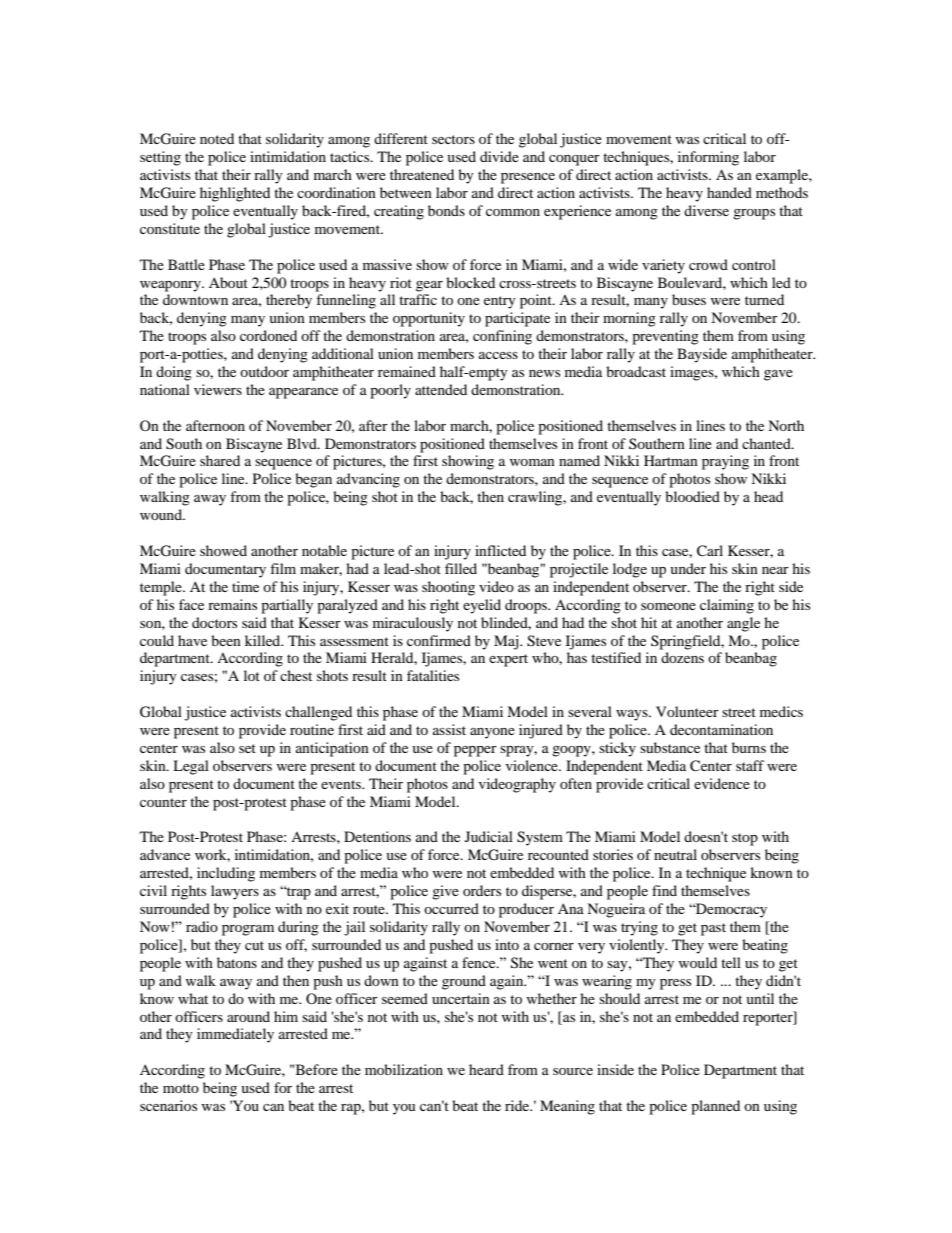  Describe the element at coordinates (181, 1088) in the document. I see `motto` at that location.
